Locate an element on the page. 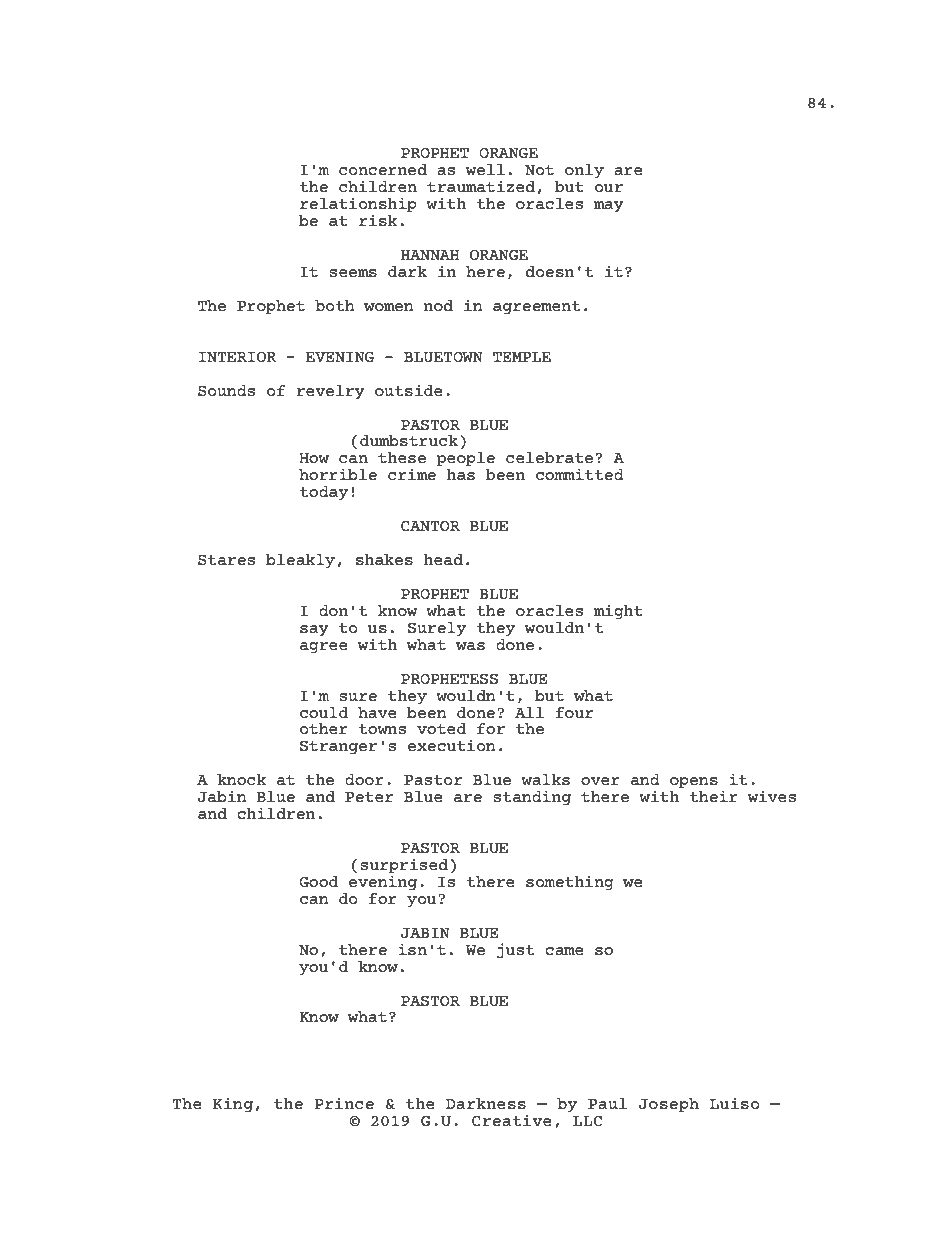 The height and width of the image is (1233, 952). relationship is located at coordinates (358, 206).
